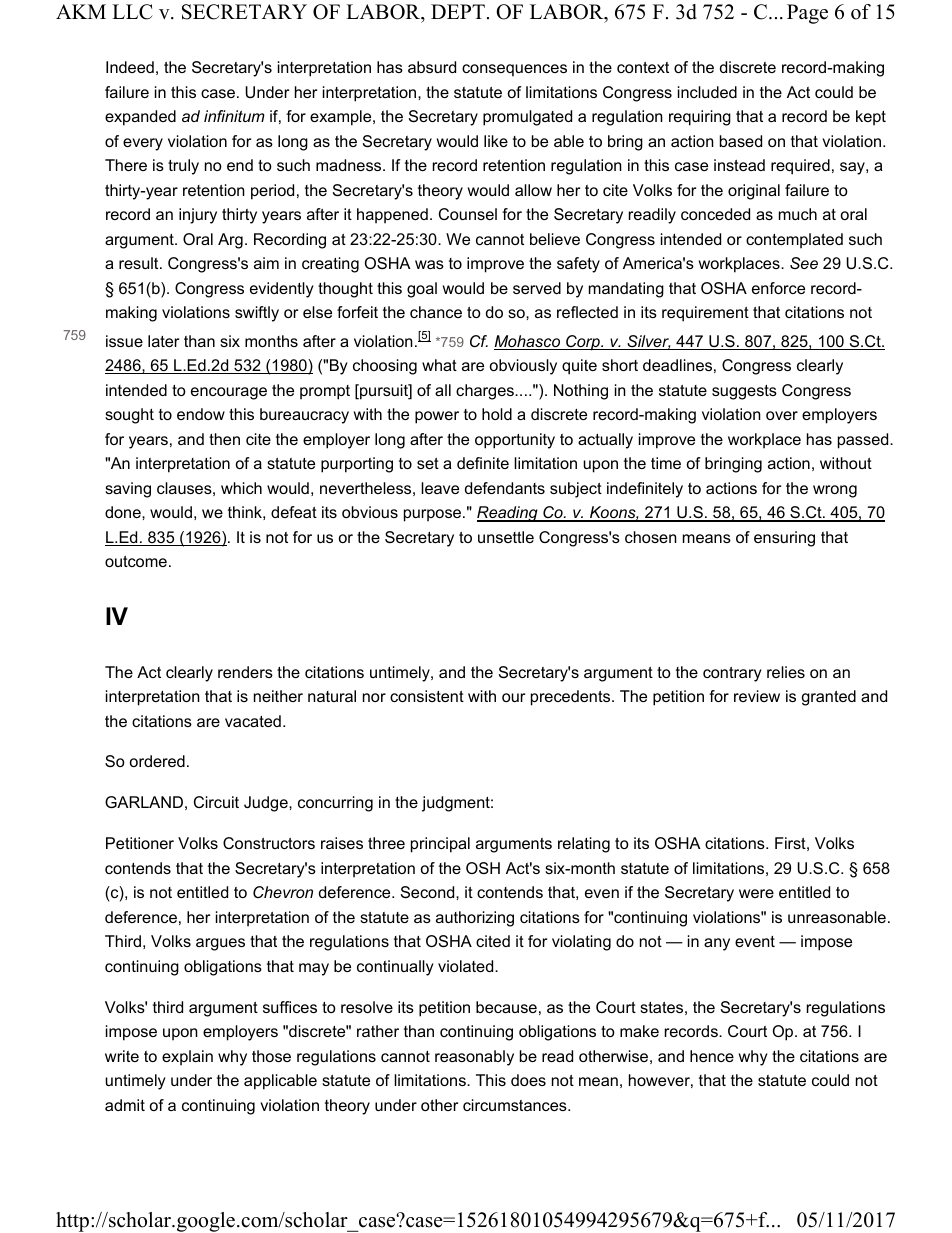  Describe the element at coordinates (486, 392) in the screenshot. I see `charges` at that location.
